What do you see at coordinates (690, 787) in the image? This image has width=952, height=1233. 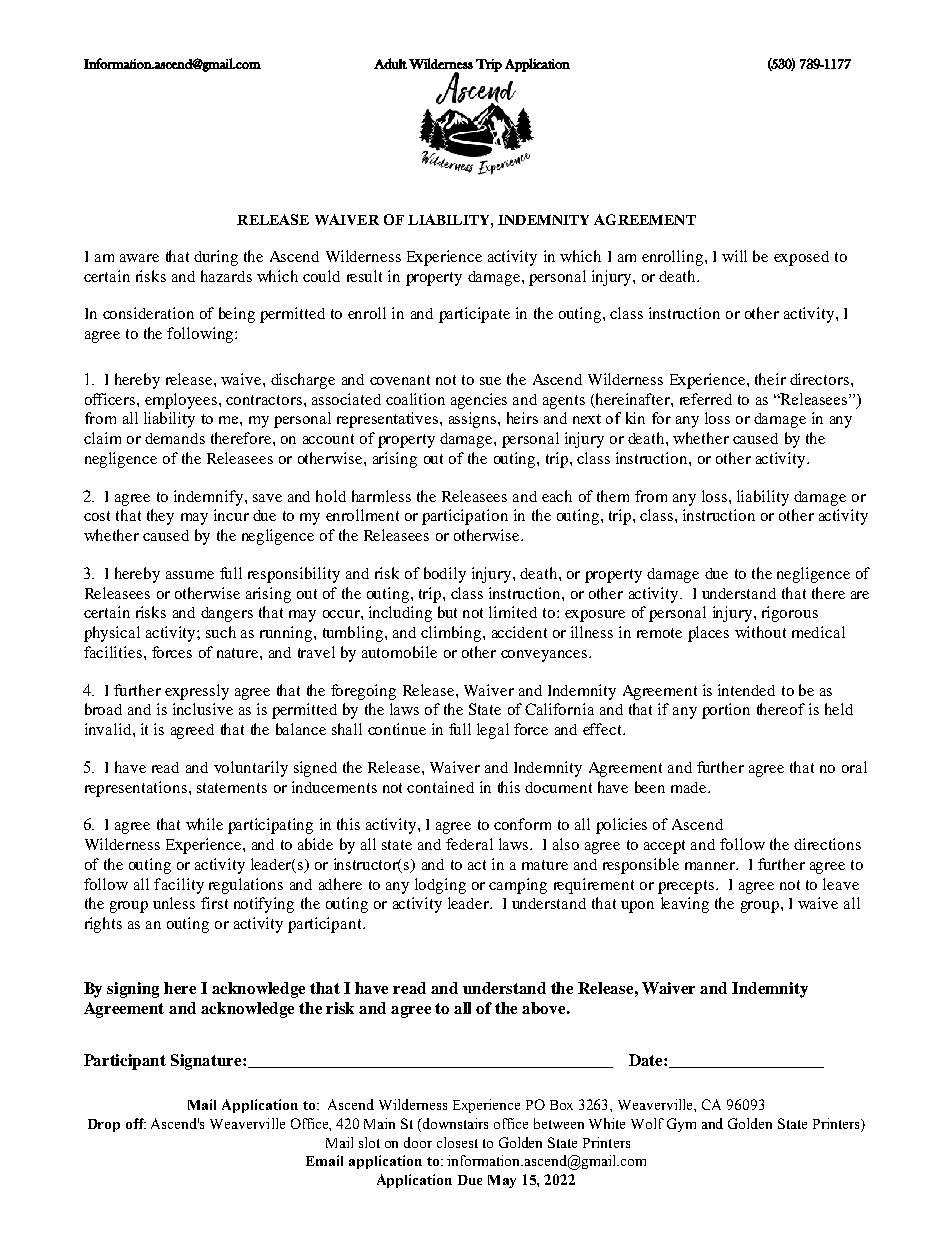 I see `made` at bounding box center [690, 787].
